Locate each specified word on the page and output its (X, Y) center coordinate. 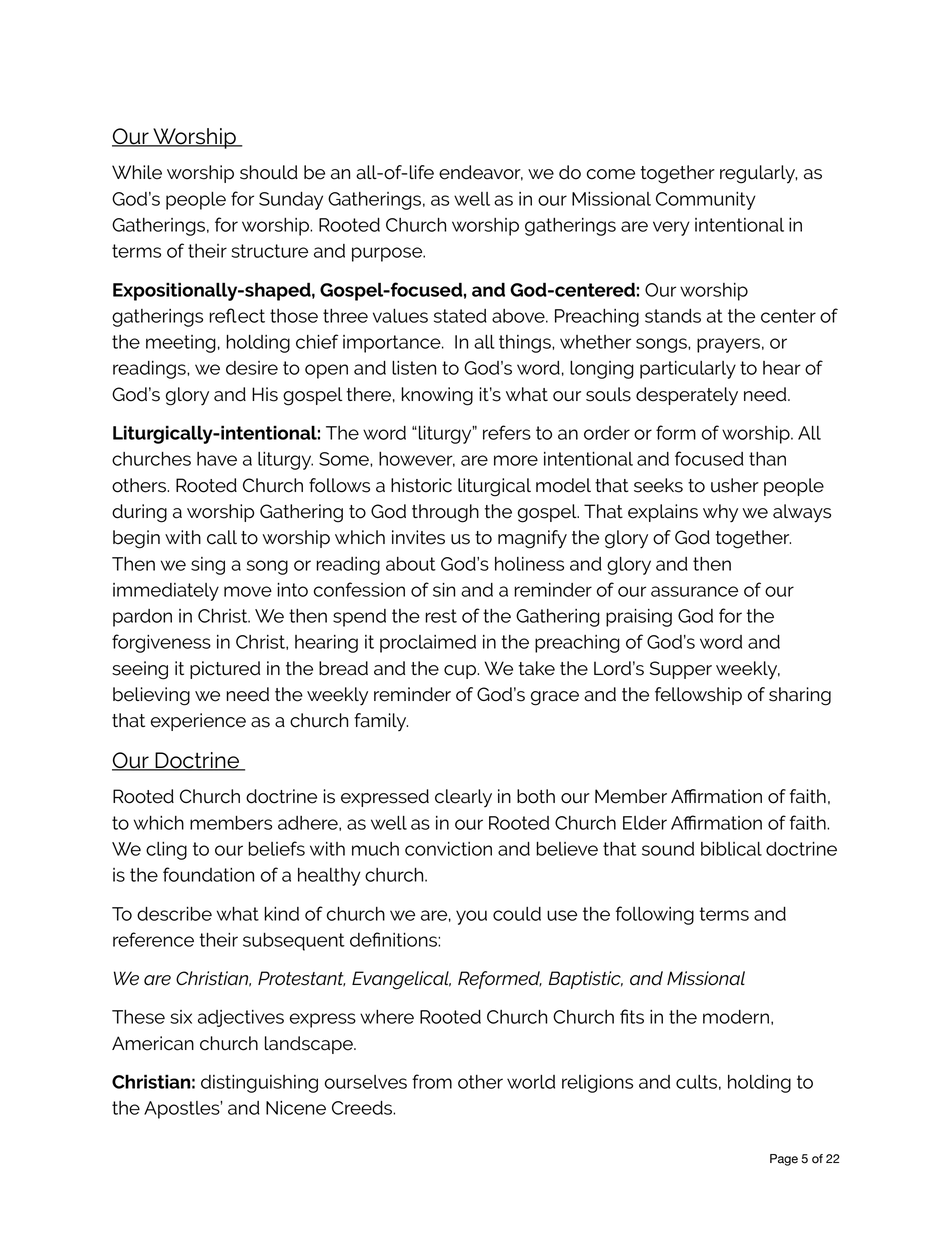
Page (784, 1160)
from (432, 1081)
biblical (731, 849)
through (445, 513)
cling (166, 851)
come (611, 174)
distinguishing (259, 1084)
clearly (463, 798)
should (269, 172)
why (720, 513)
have (217, 459)
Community (706, 201)
